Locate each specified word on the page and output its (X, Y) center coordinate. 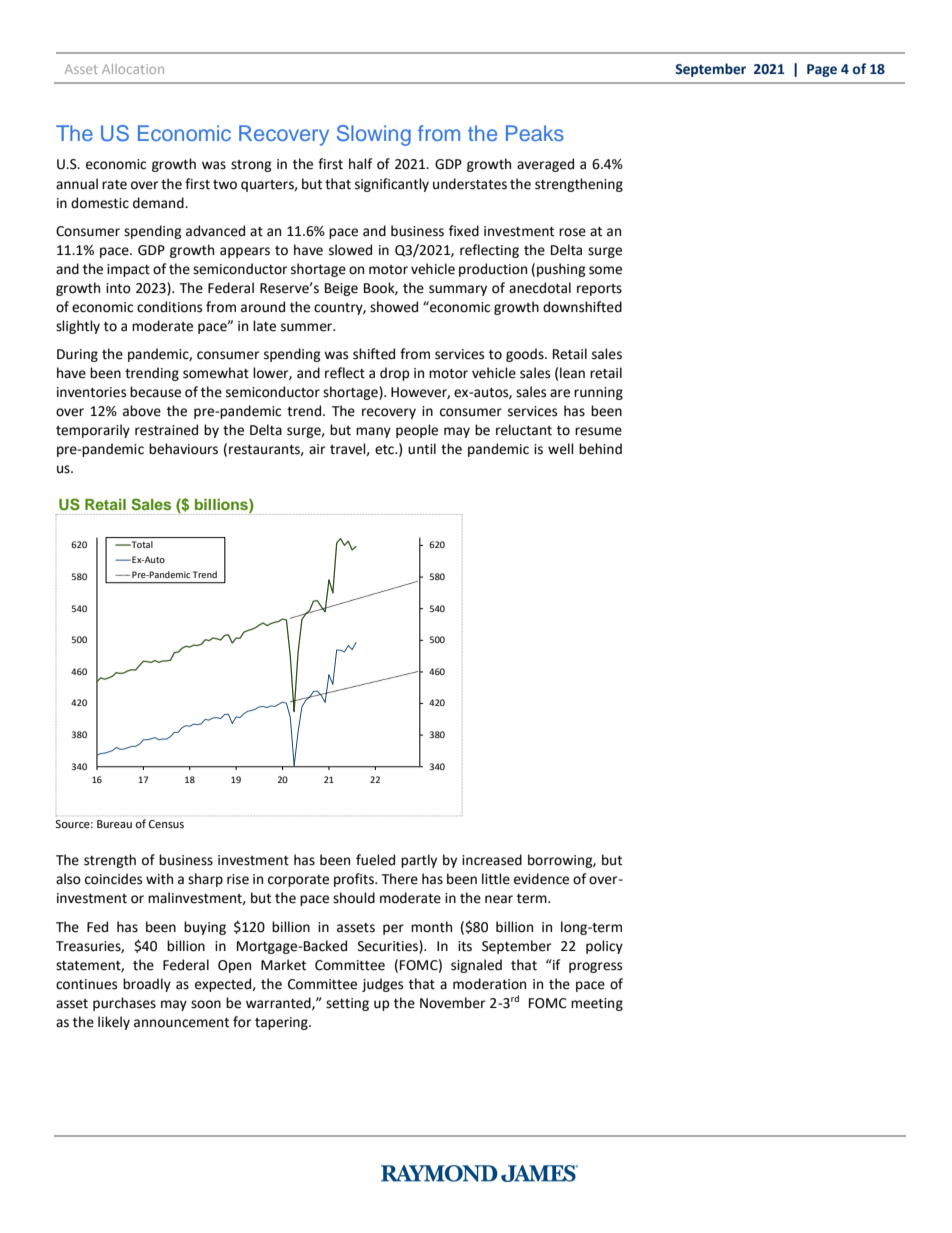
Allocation (133, 69)
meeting (597, 1004)
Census (166, 824)
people (417, 431)
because (155, 392)
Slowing (374, 135)
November (452, 1003)
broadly (147, 985)
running (598, 393)
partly (419, 861)
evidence (541, 879)
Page (822, 70)
